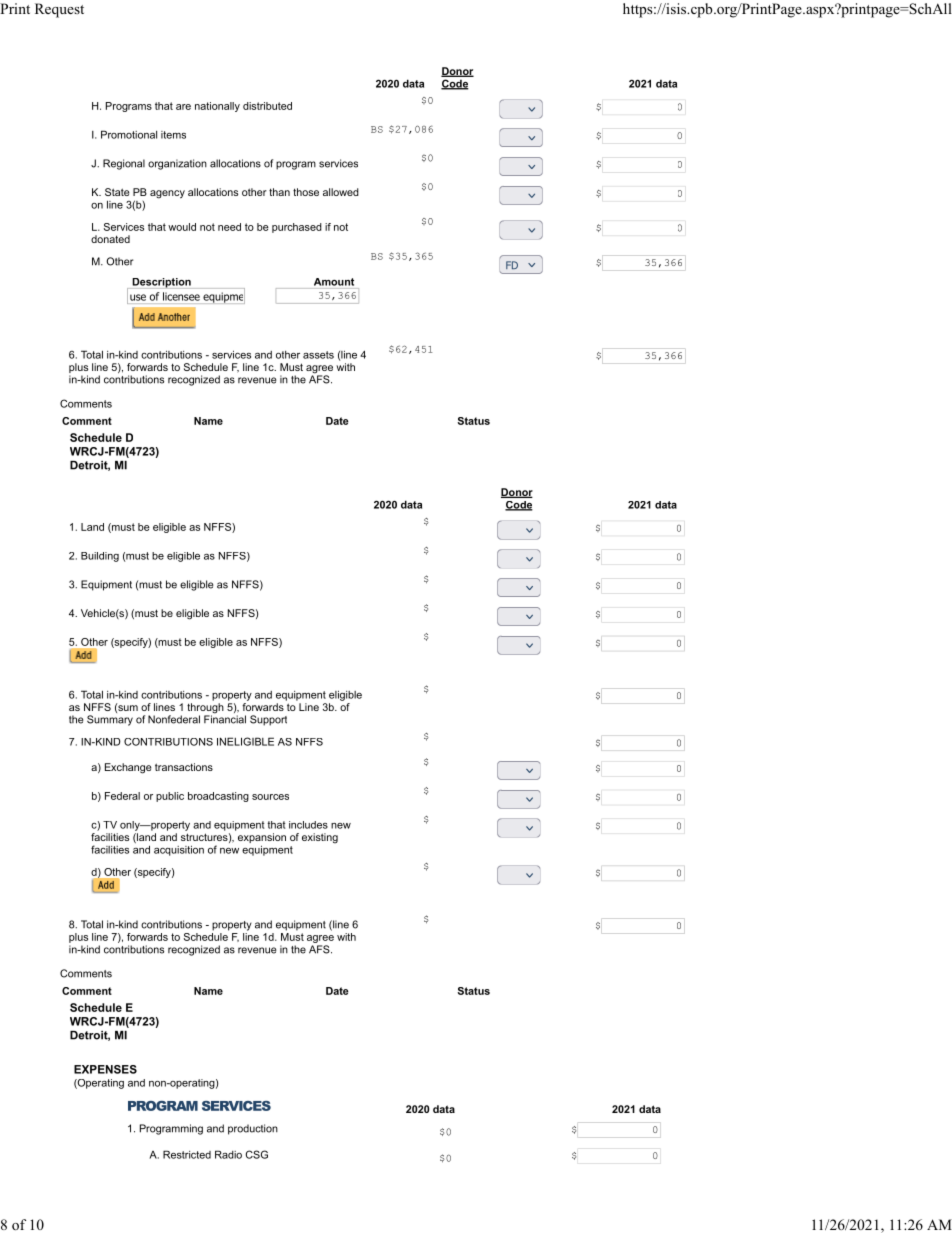 The width and height of the screenshot is (952, 1233). Describe the element at coordinates (181, 296) in the screenshot. I see `licensee` at that location.
